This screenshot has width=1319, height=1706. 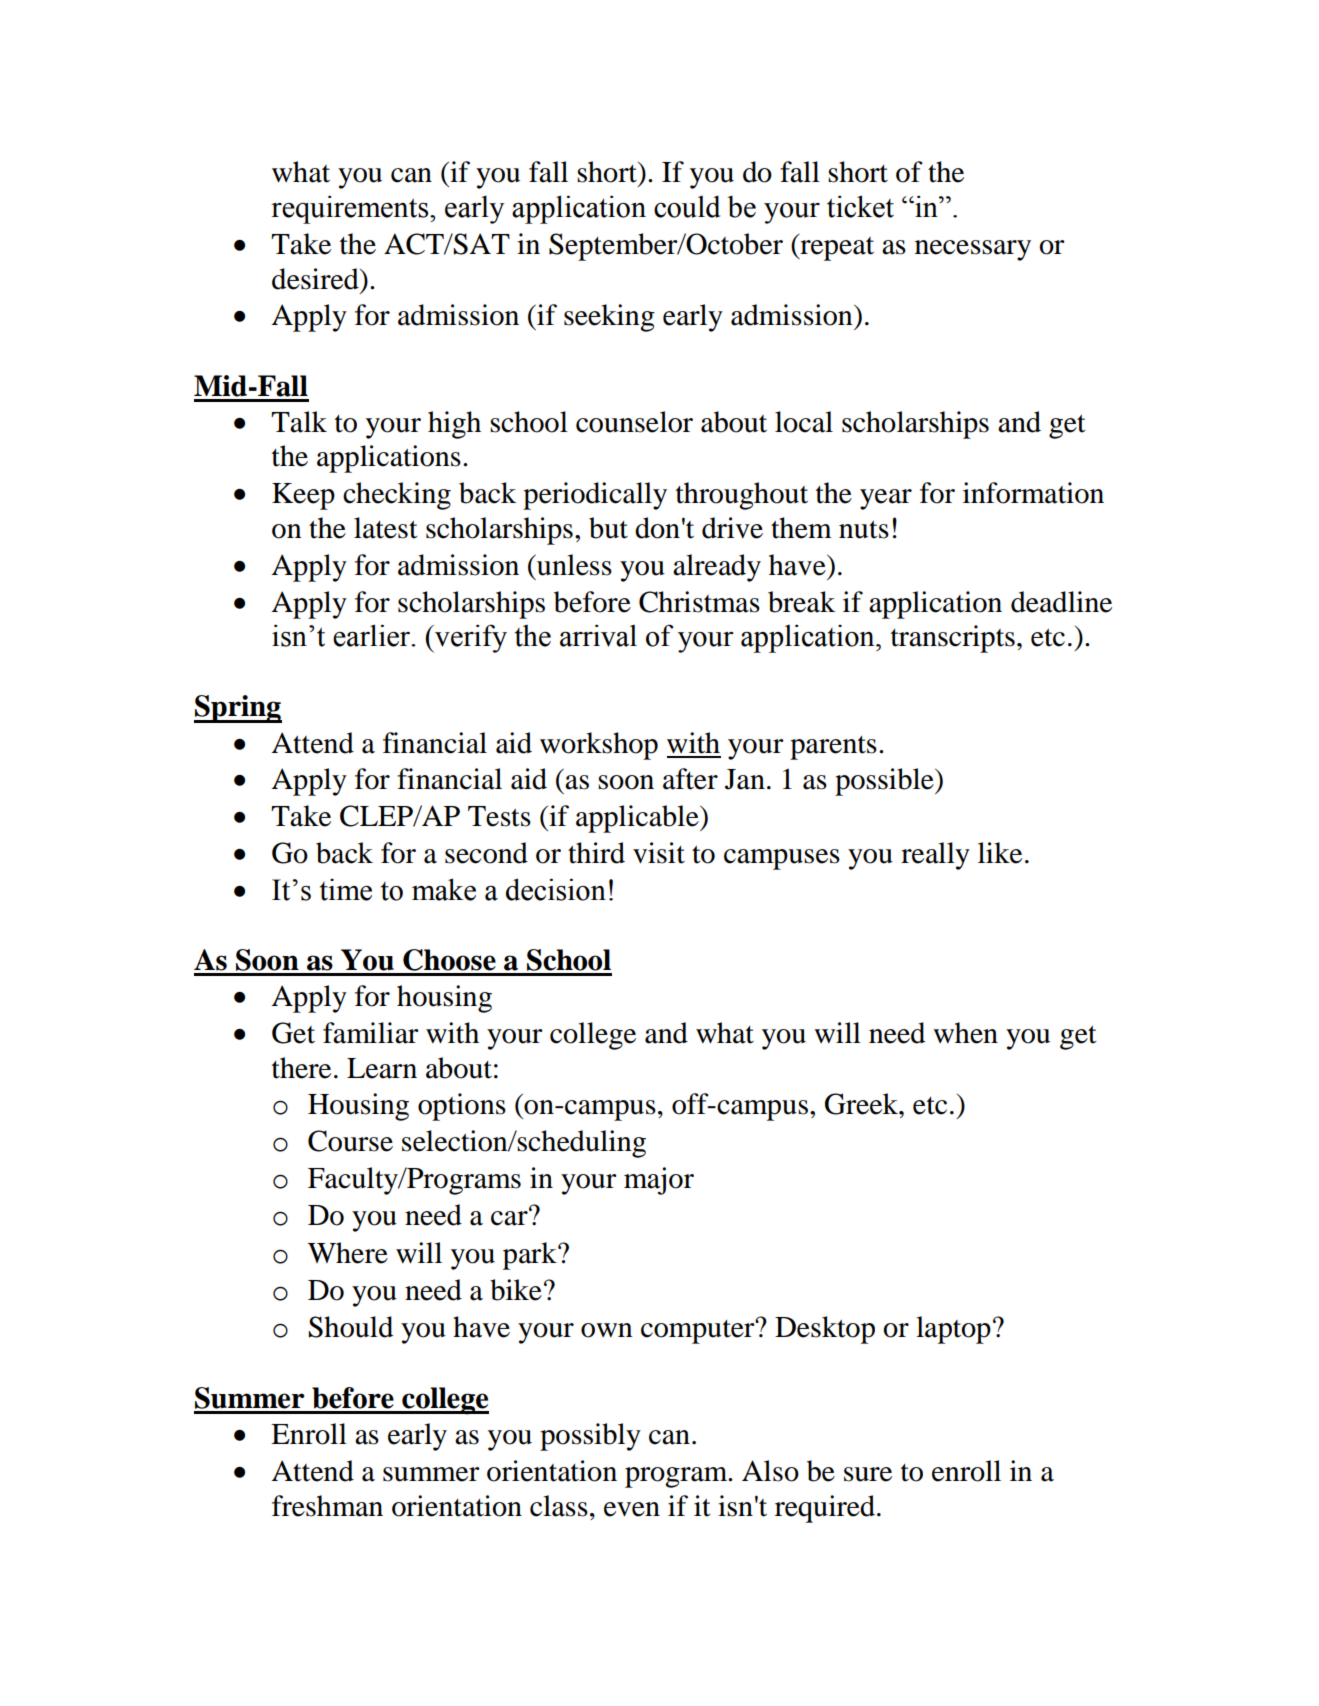 What do you see at coordinates (953, 639) in the screenshot?
I see `transcripts` at bounding box center [953, 639].
